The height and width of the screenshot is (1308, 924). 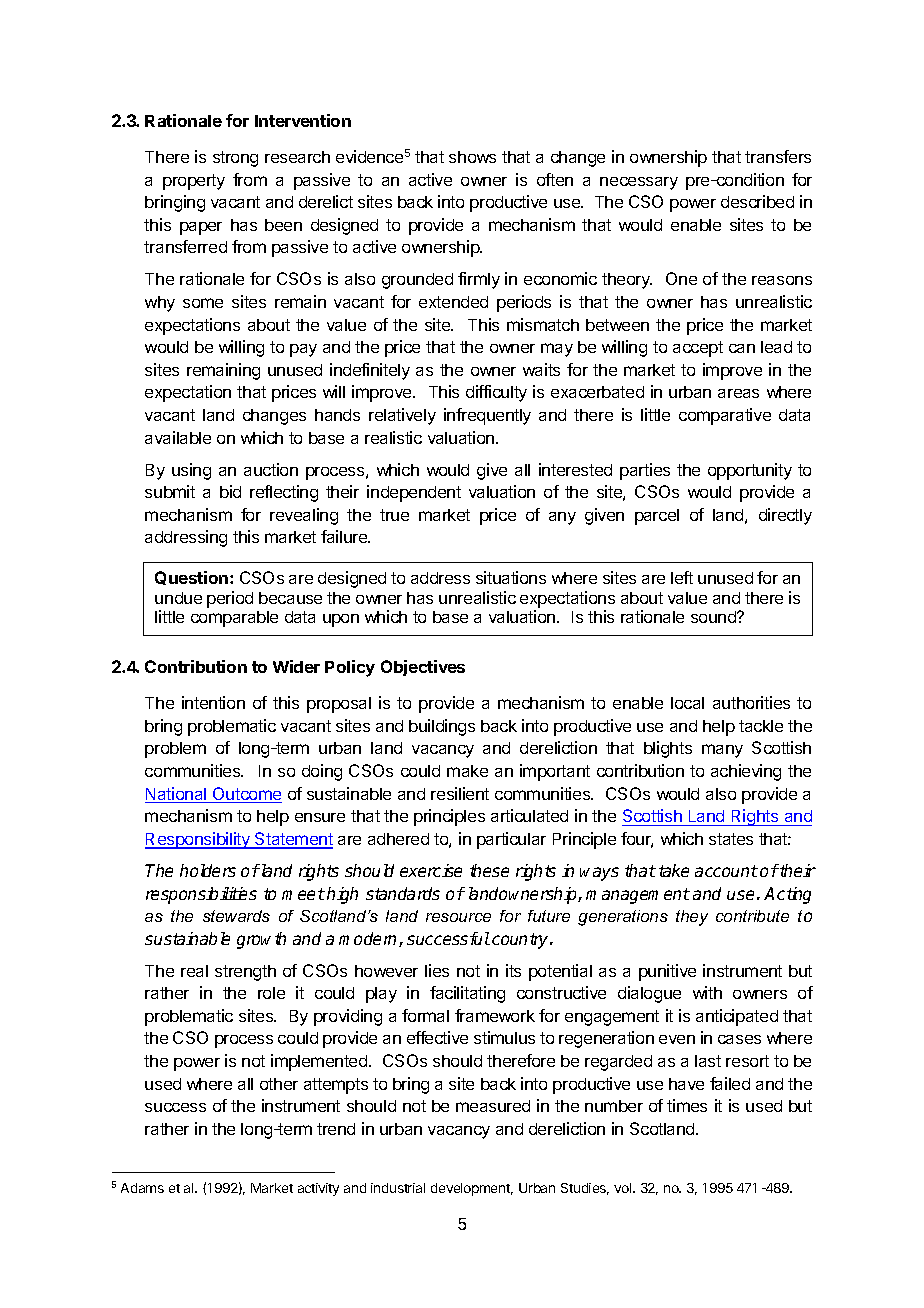 What do you see at coordinates (714, 617) in the screenshot?
I see `sound` at bounding box center [714, 617].
